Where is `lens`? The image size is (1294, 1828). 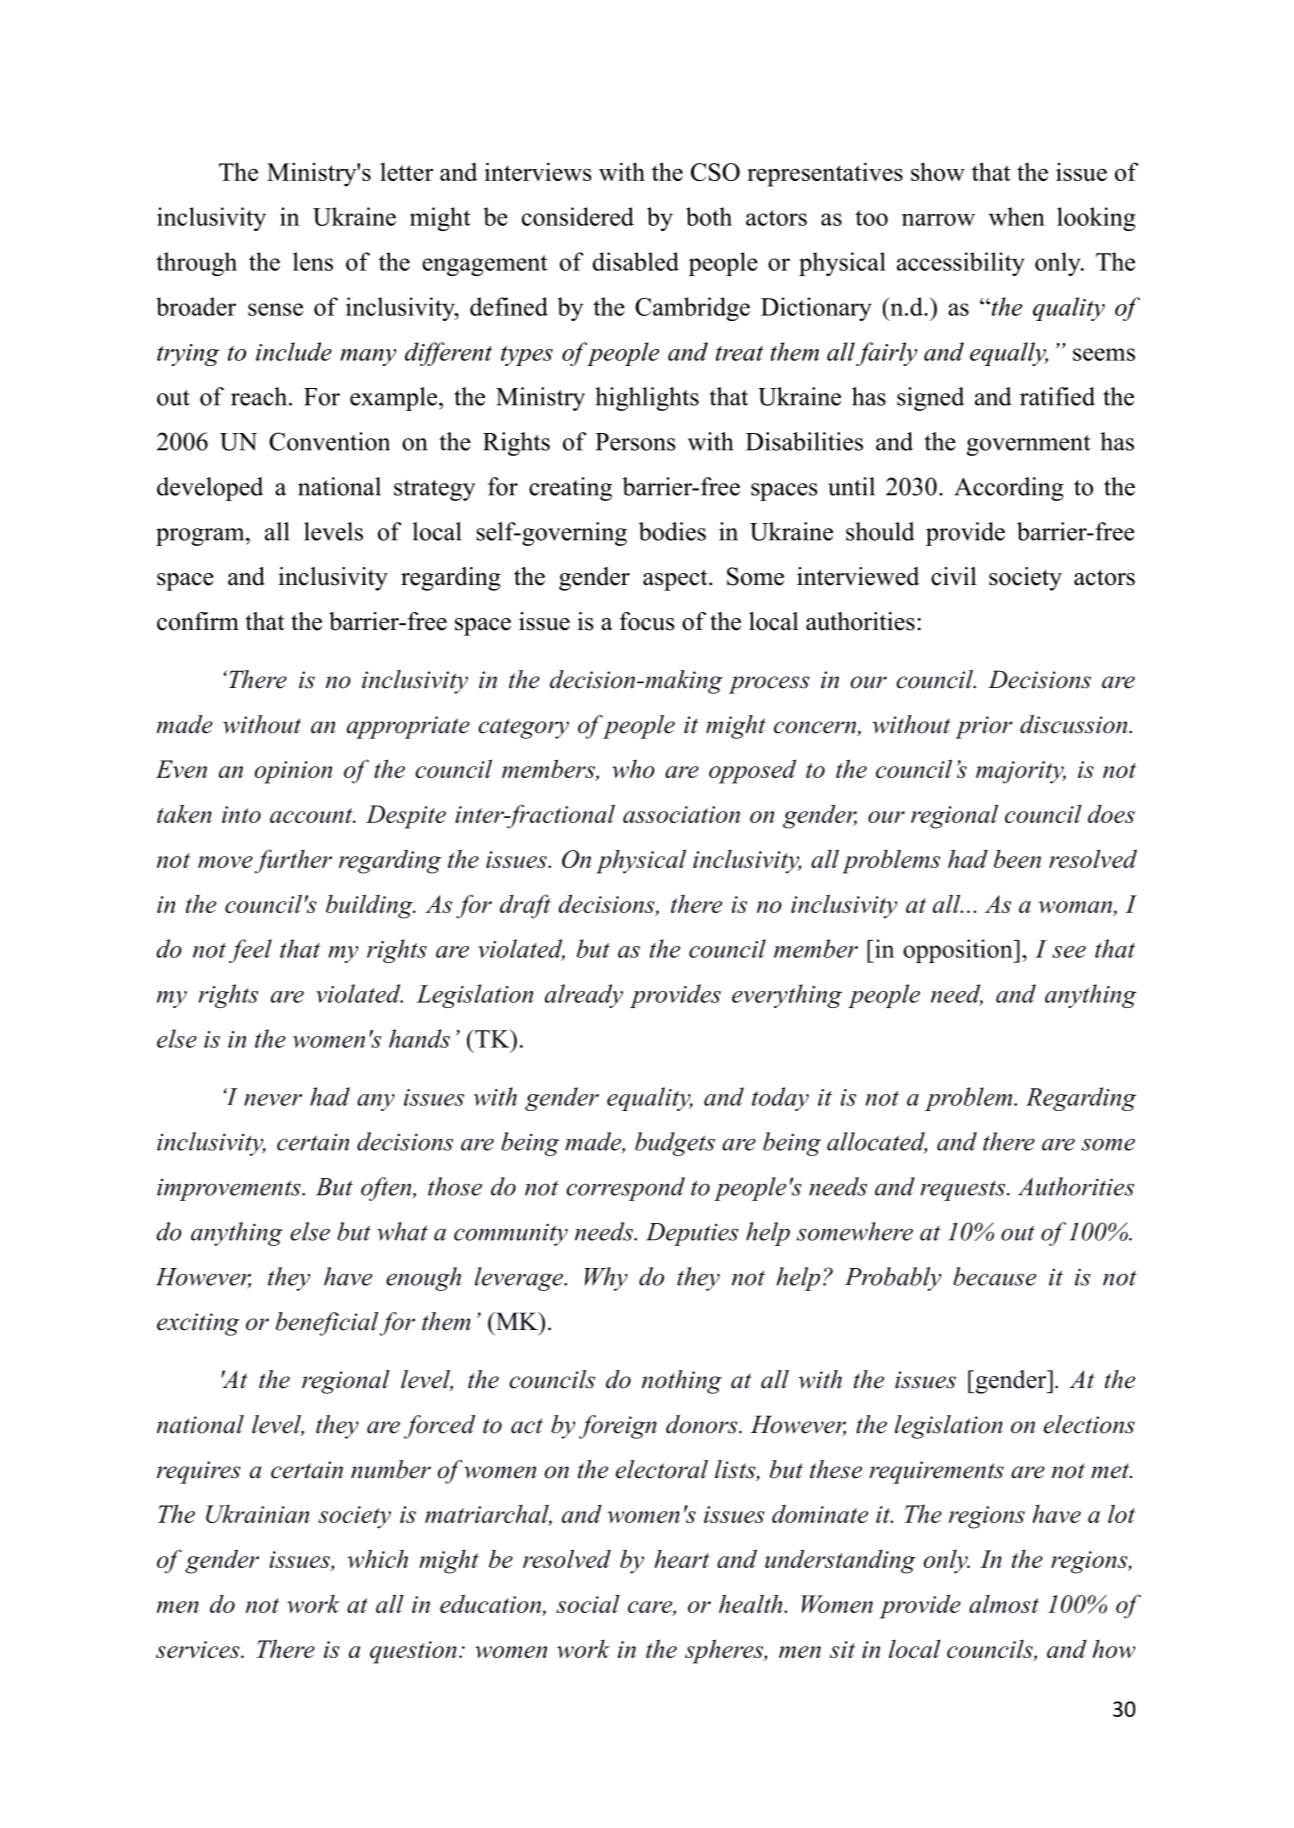
lens is located at coordinates (313, 261).
